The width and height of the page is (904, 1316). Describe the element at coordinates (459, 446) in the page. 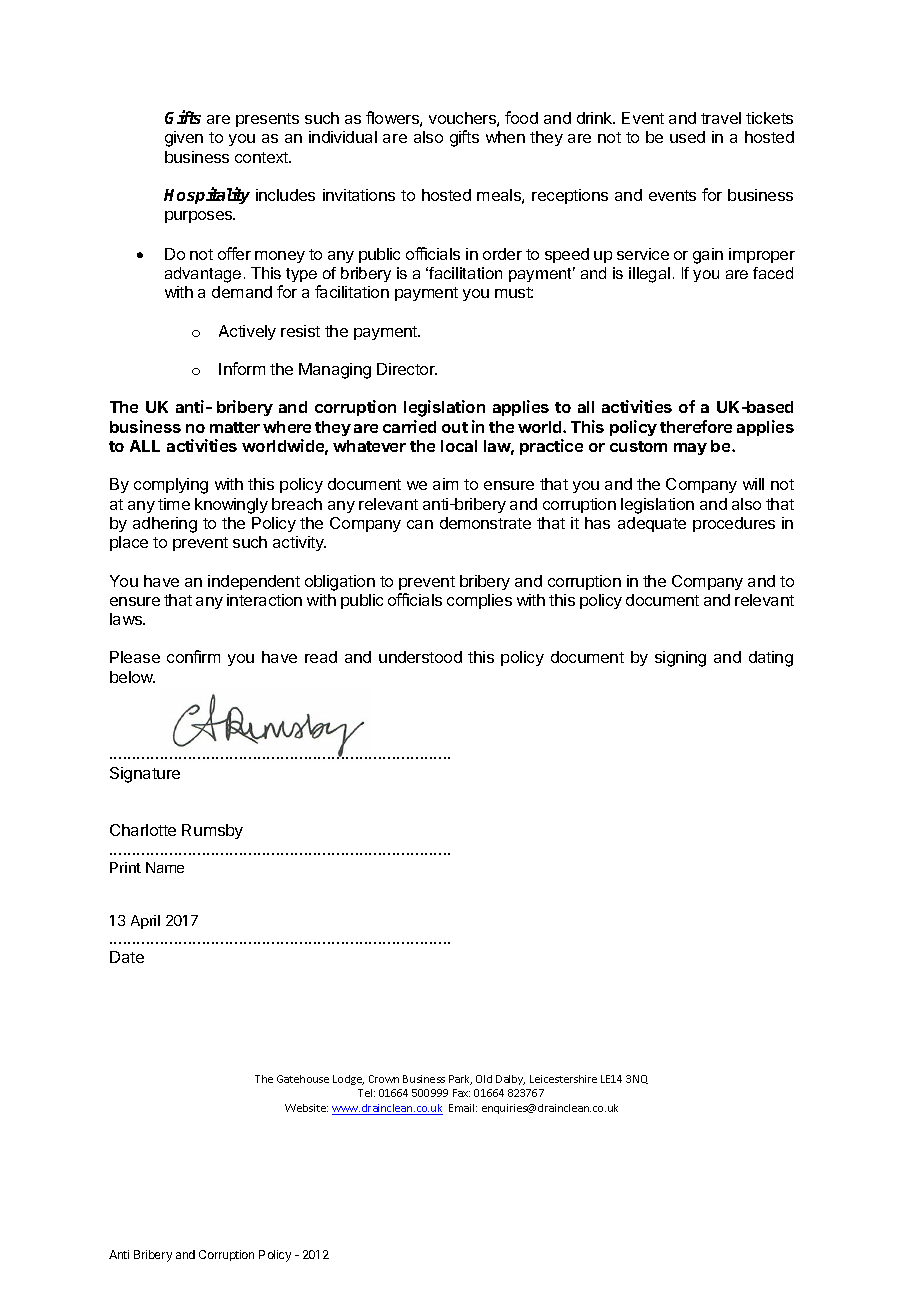

I see `local` at that location.
